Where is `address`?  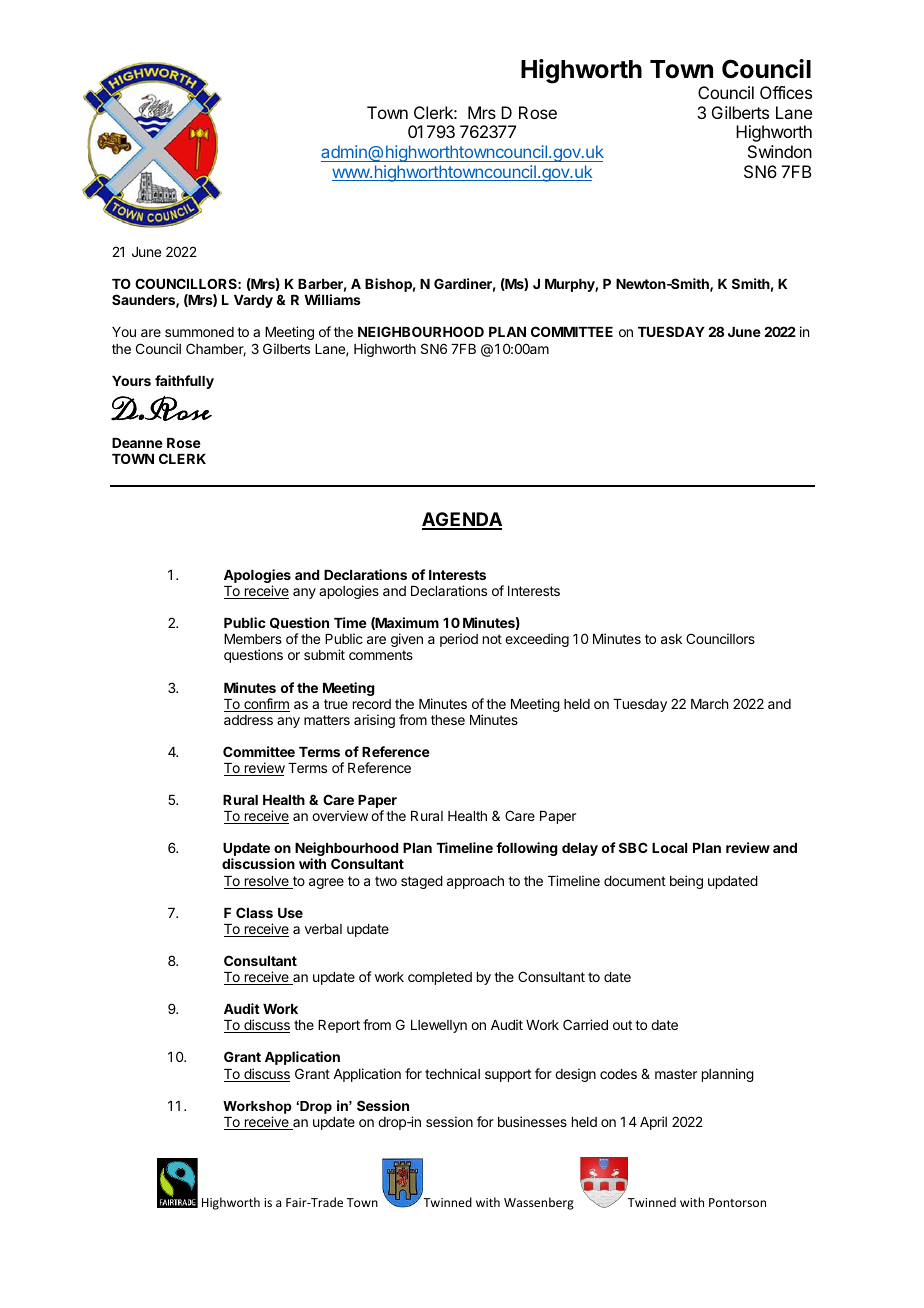 address is located at coordinates (248, 720).
